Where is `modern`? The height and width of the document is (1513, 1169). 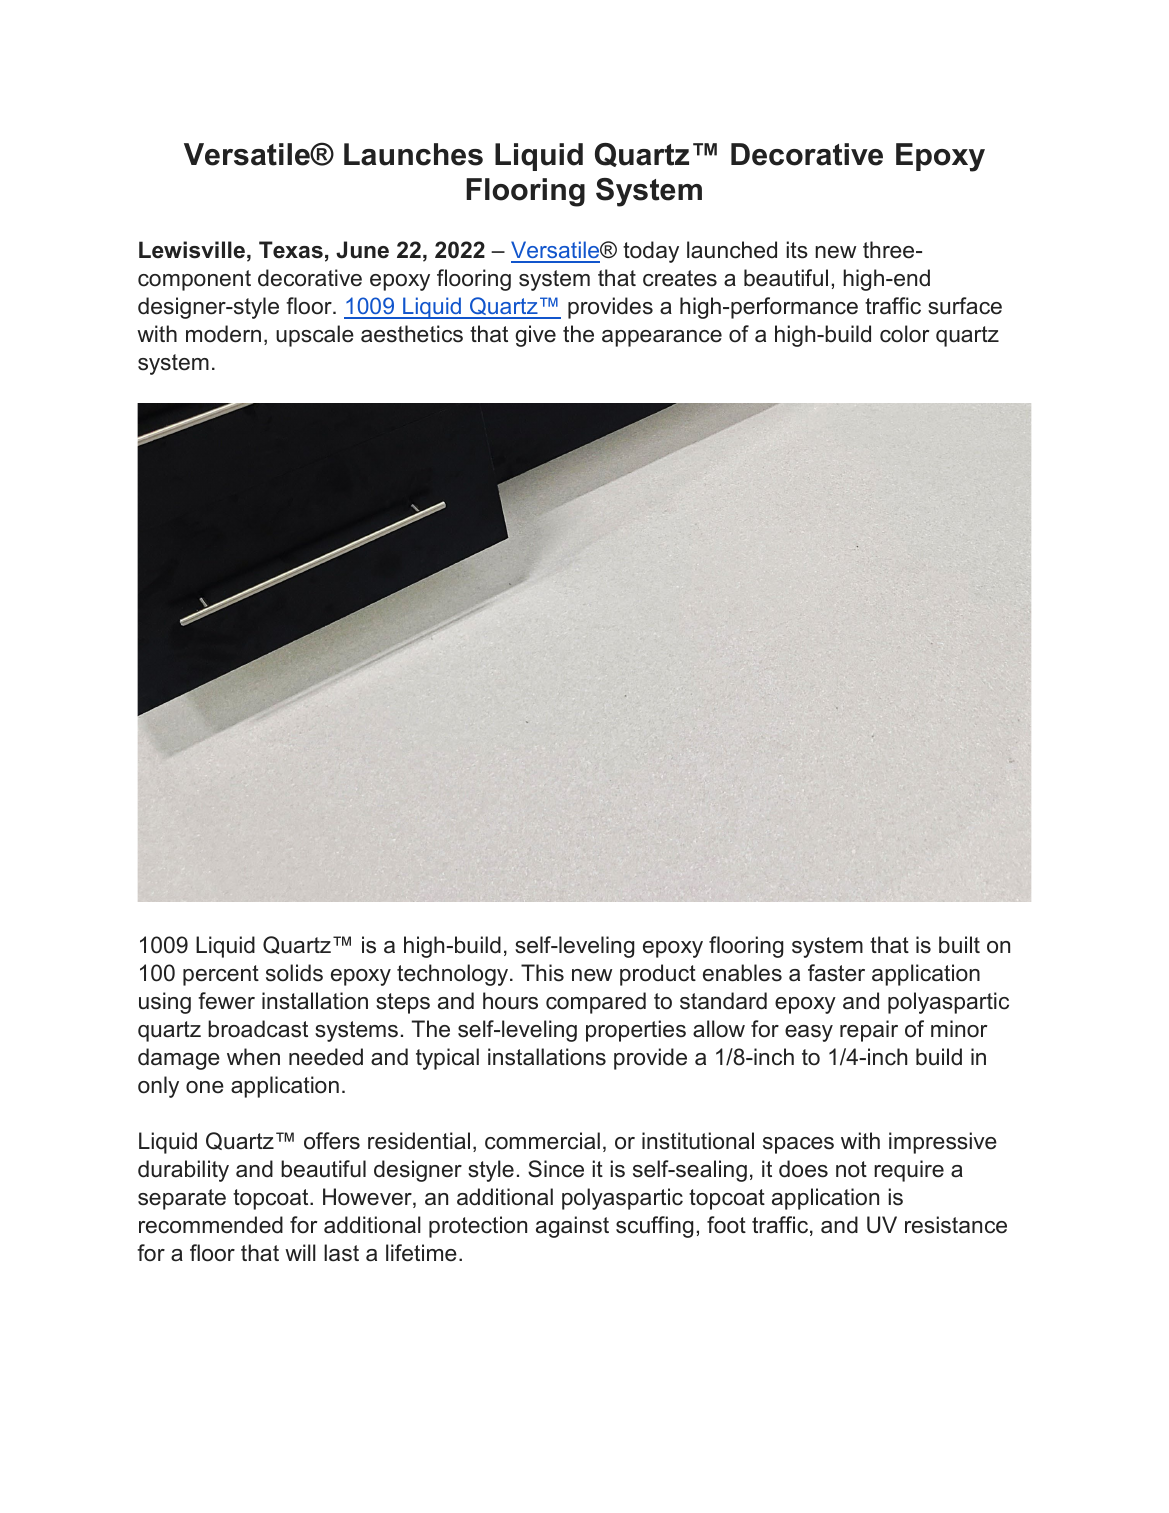 modern is located at coordinates (223, 334).
